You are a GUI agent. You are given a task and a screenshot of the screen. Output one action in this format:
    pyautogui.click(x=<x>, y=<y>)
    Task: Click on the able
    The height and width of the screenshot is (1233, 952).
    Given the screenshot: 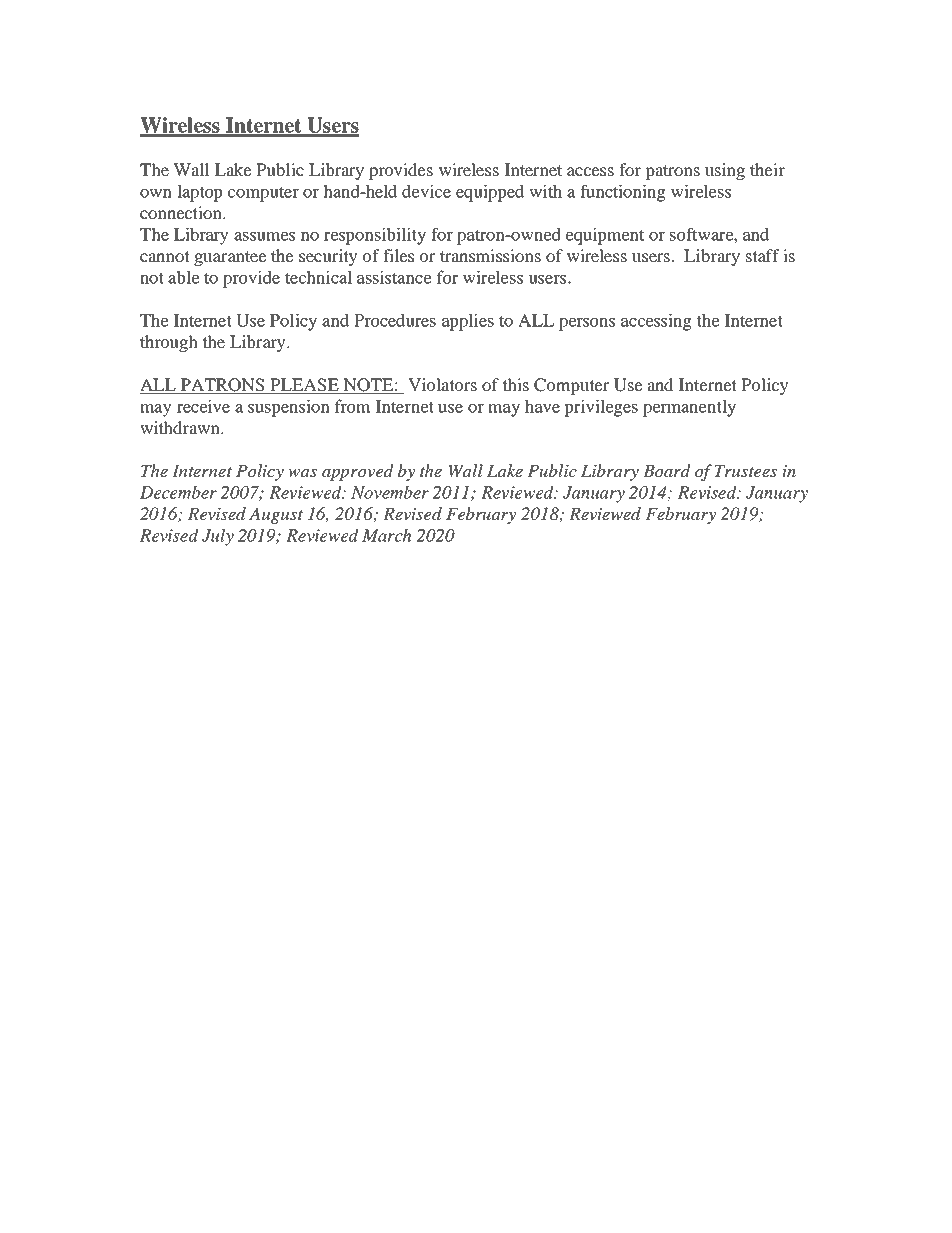 What is the action you would take?
    pyautogui.click(x=184, y=277)
